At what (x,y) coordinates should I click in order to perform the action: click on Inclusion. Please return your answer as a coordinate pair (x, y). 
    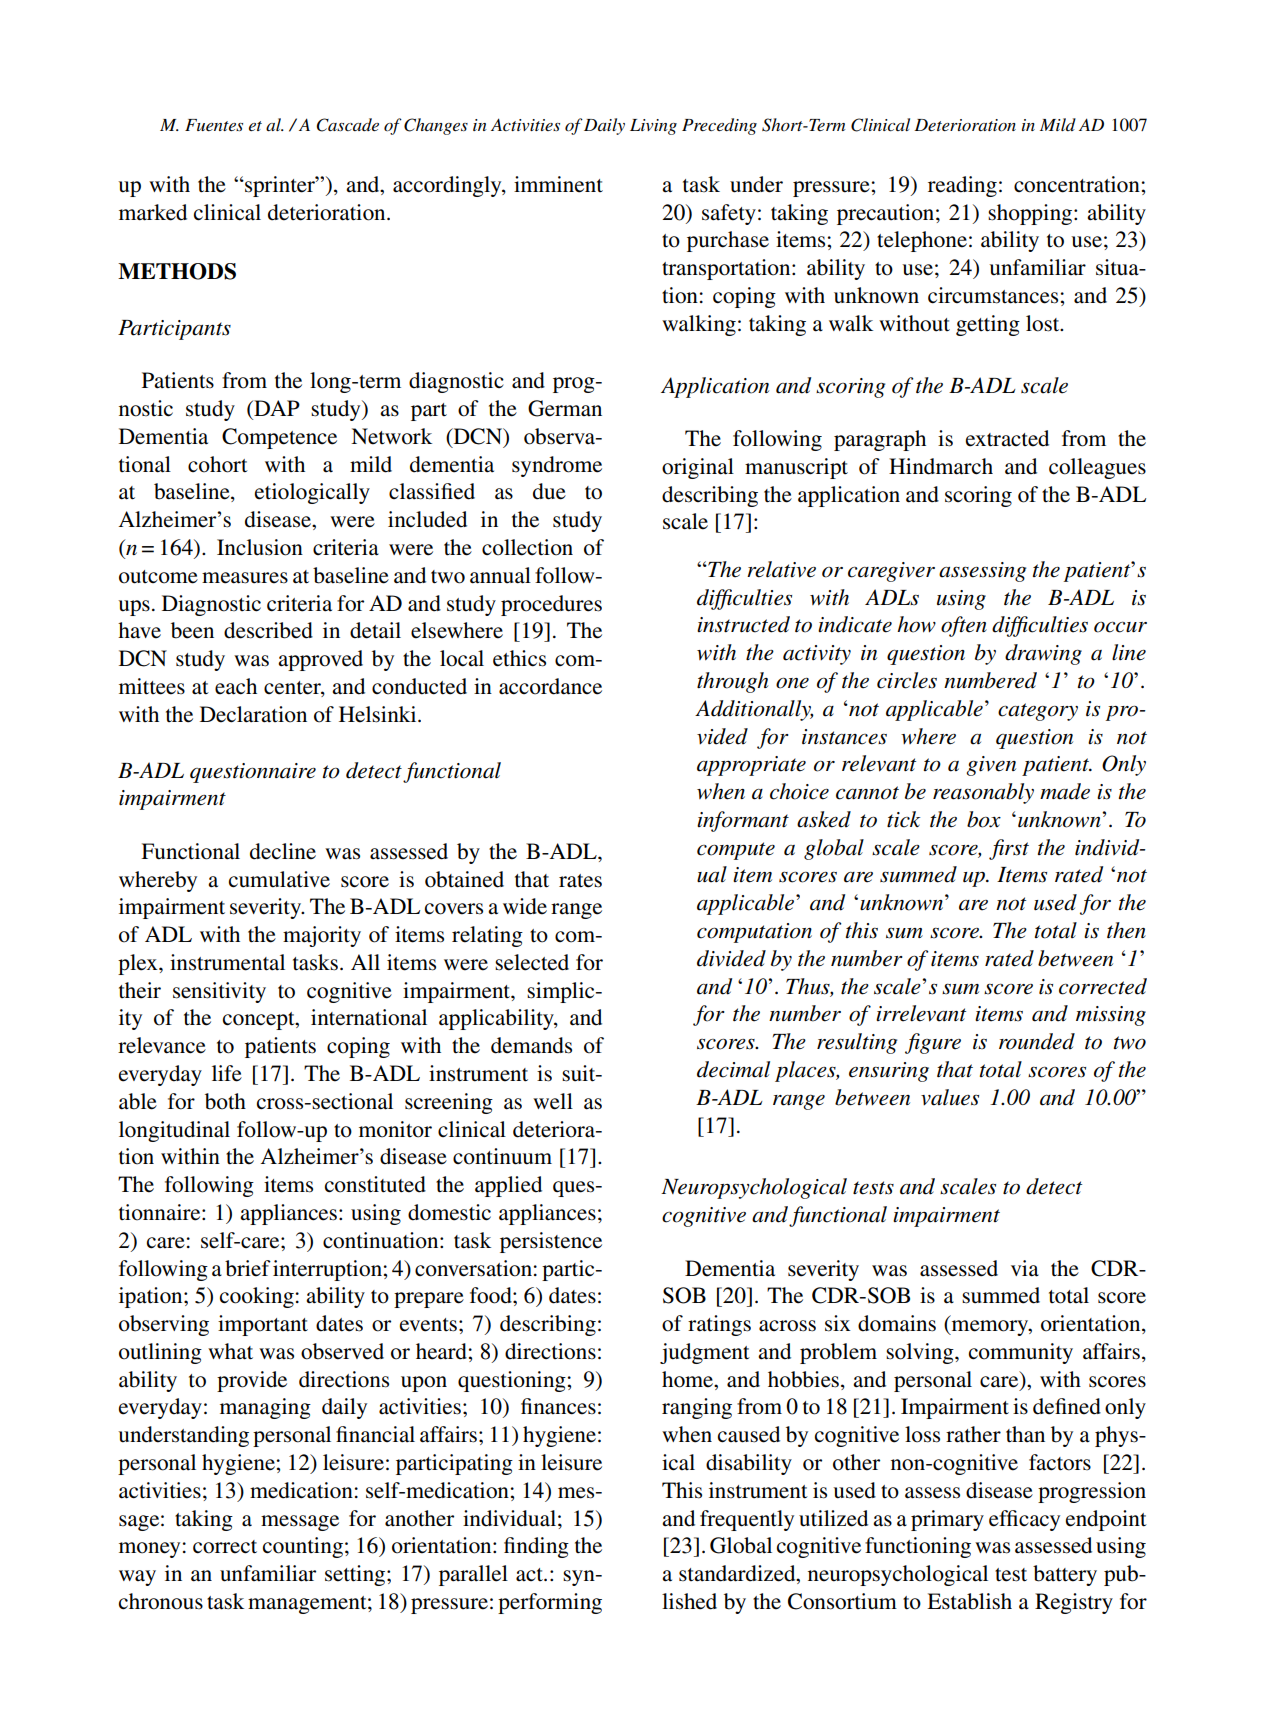
    Looking at the image, I should click on (260, 547).
